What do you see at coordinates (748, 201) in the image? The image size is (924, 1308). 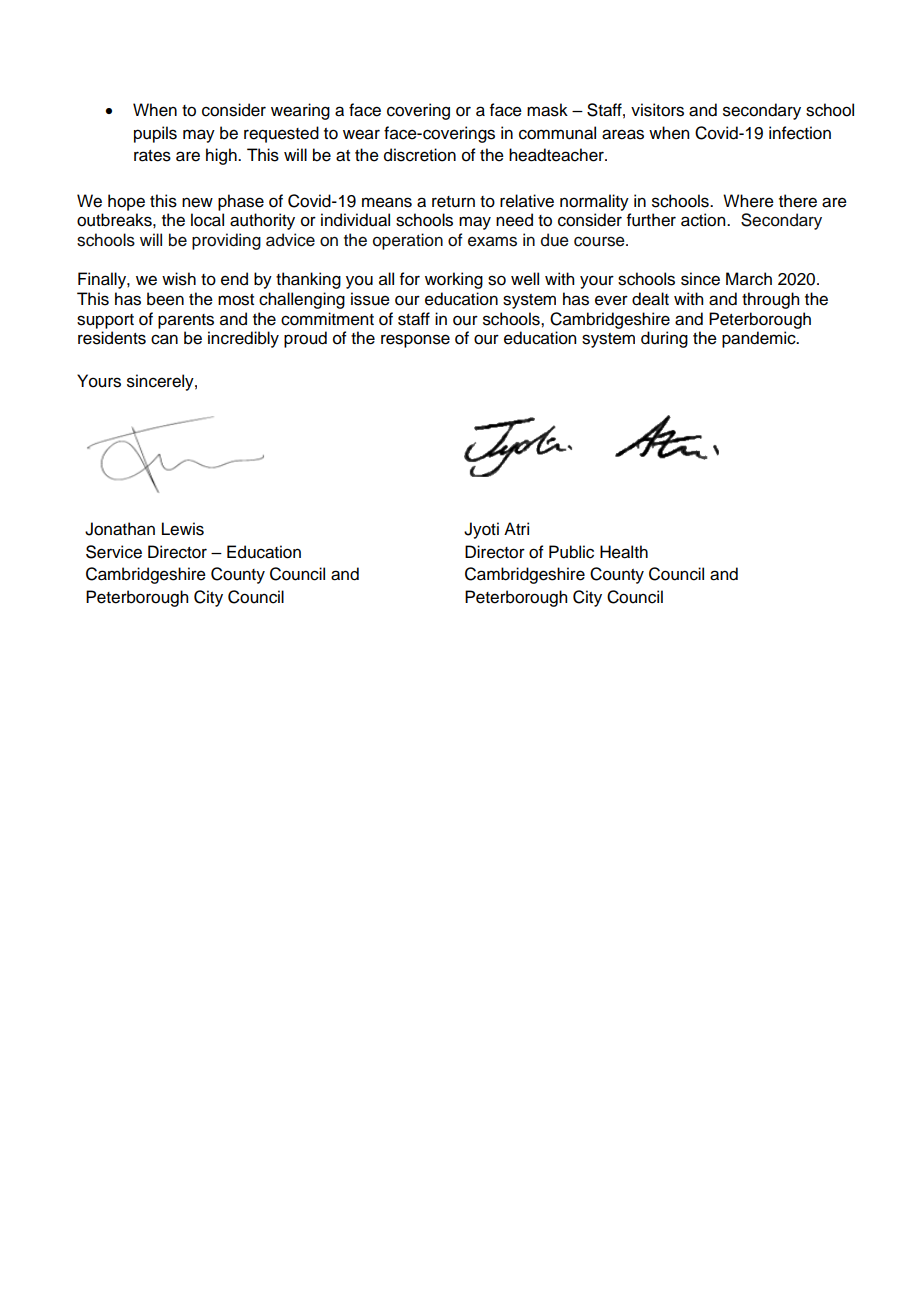 I see `Where` at bounding box center [748, 201].
